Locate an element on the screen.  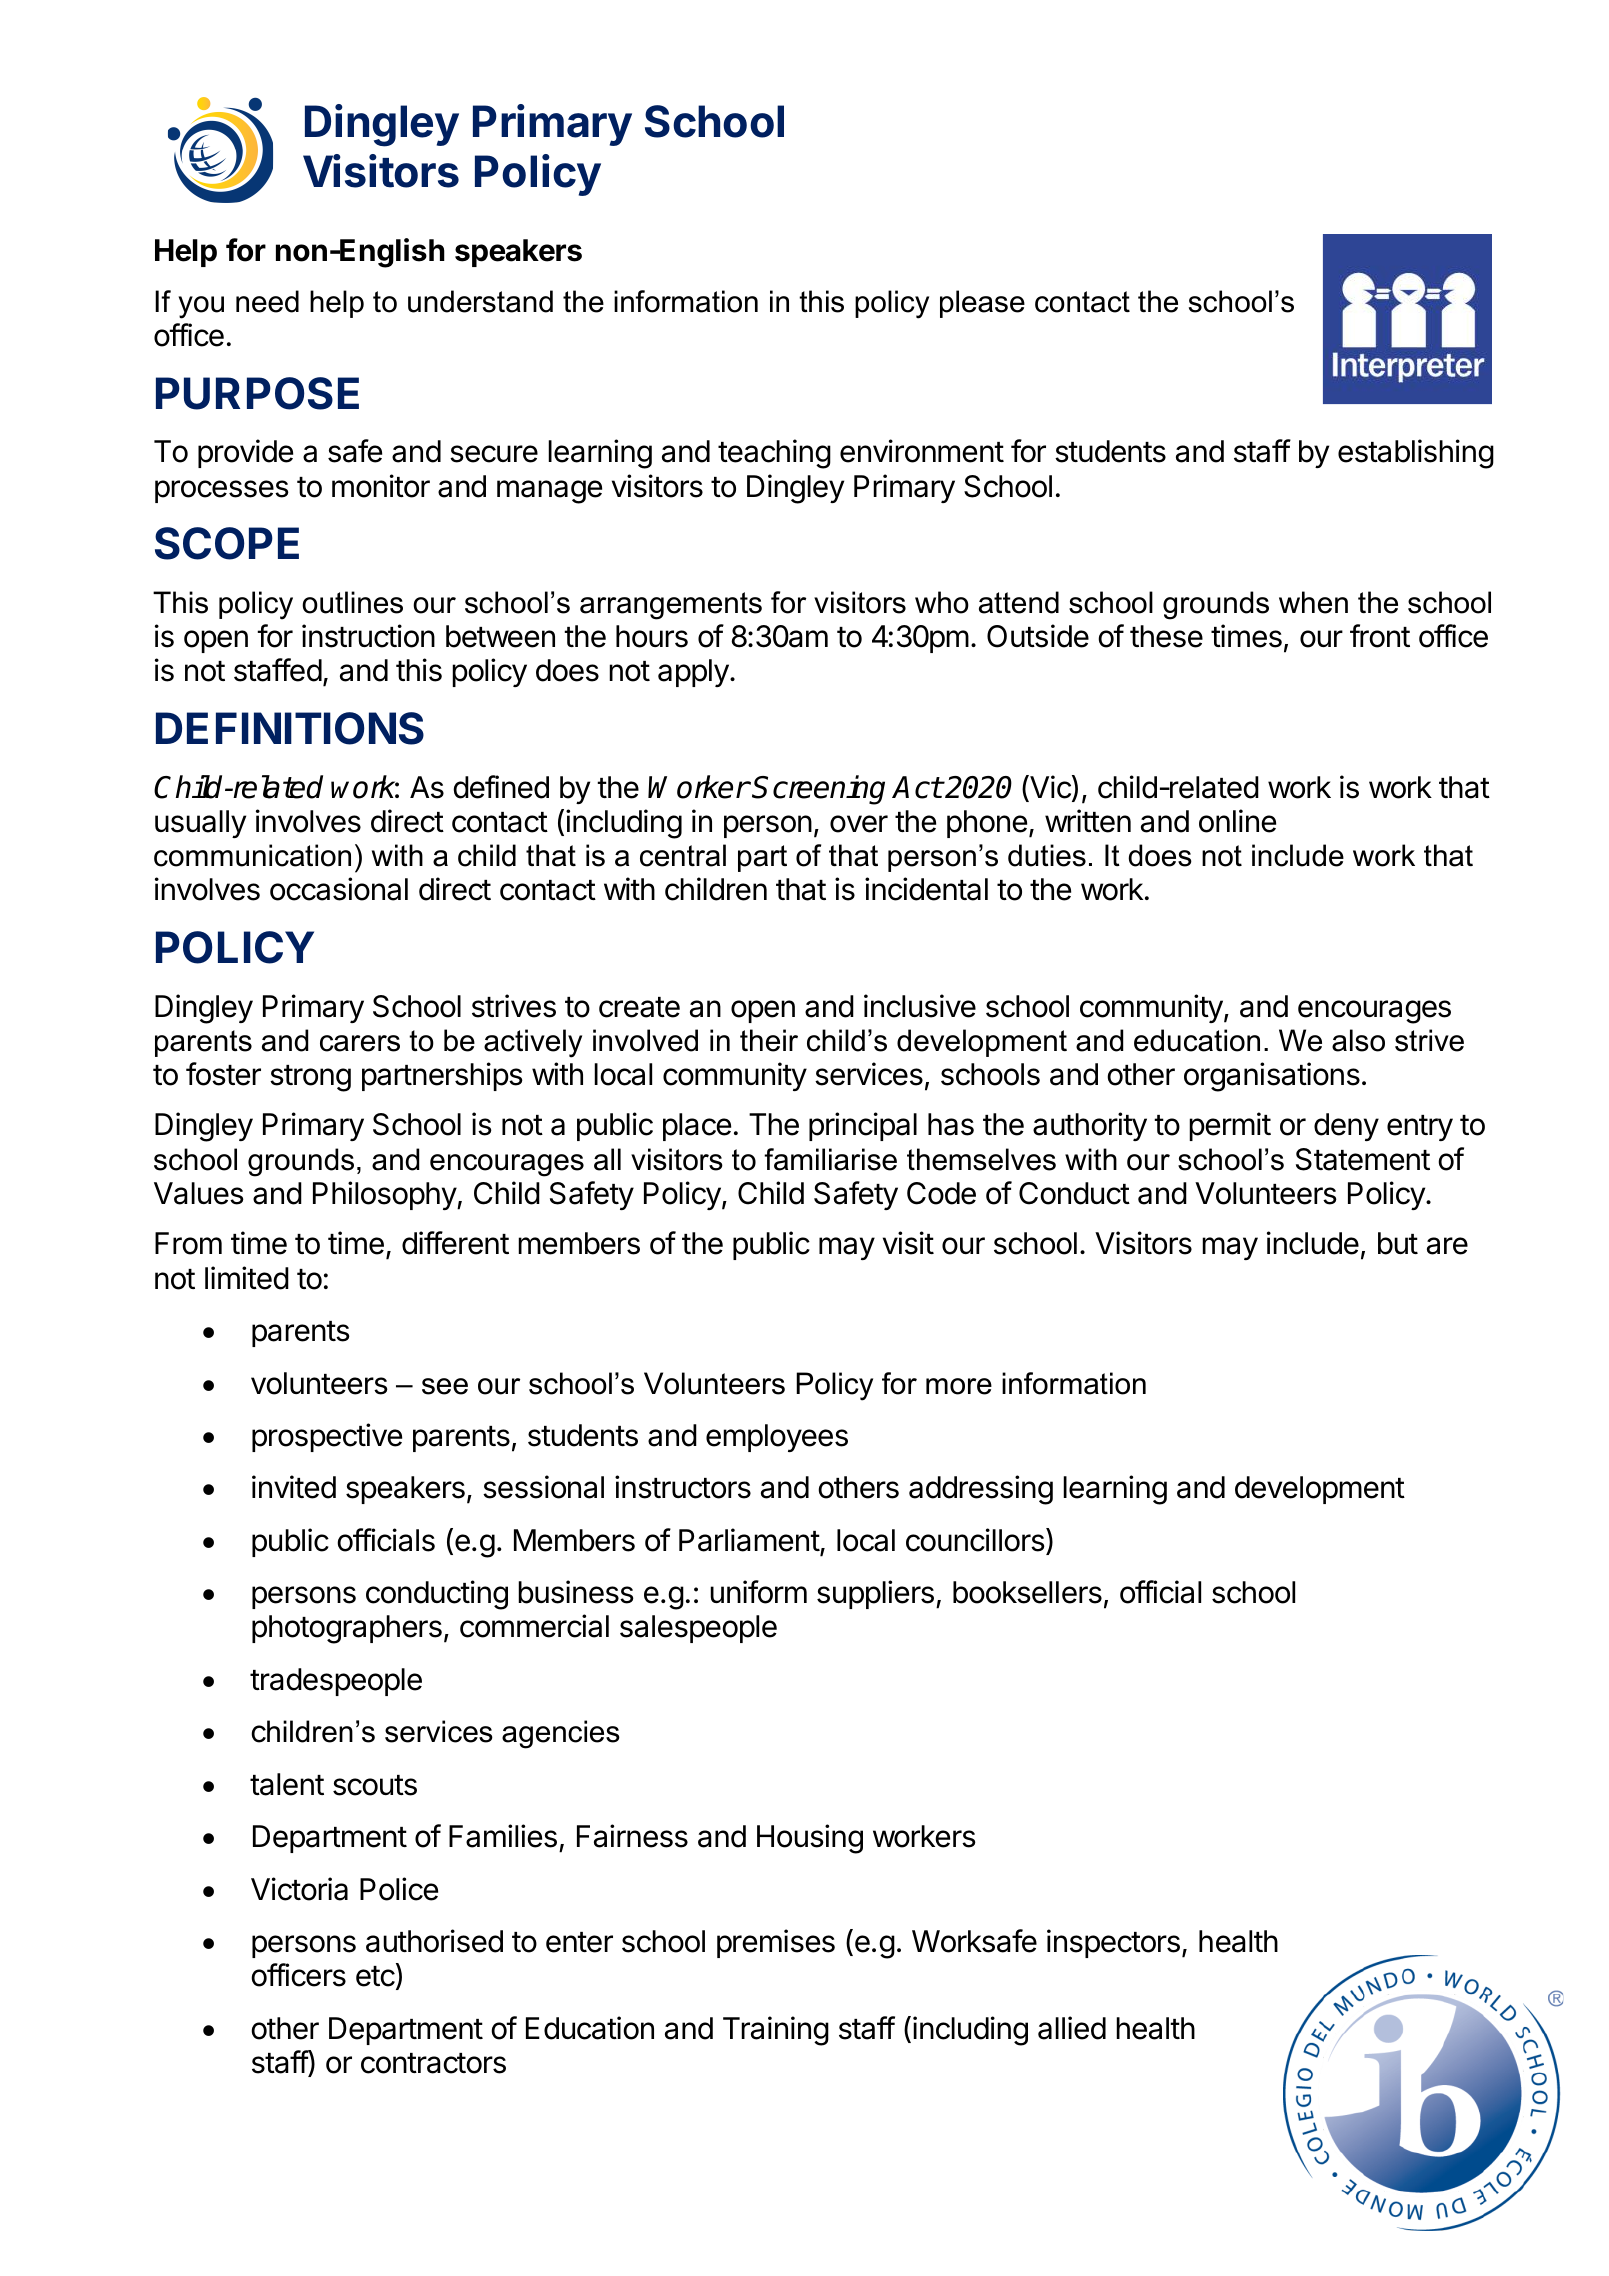
teaching is located at coordinates (774, 454).
